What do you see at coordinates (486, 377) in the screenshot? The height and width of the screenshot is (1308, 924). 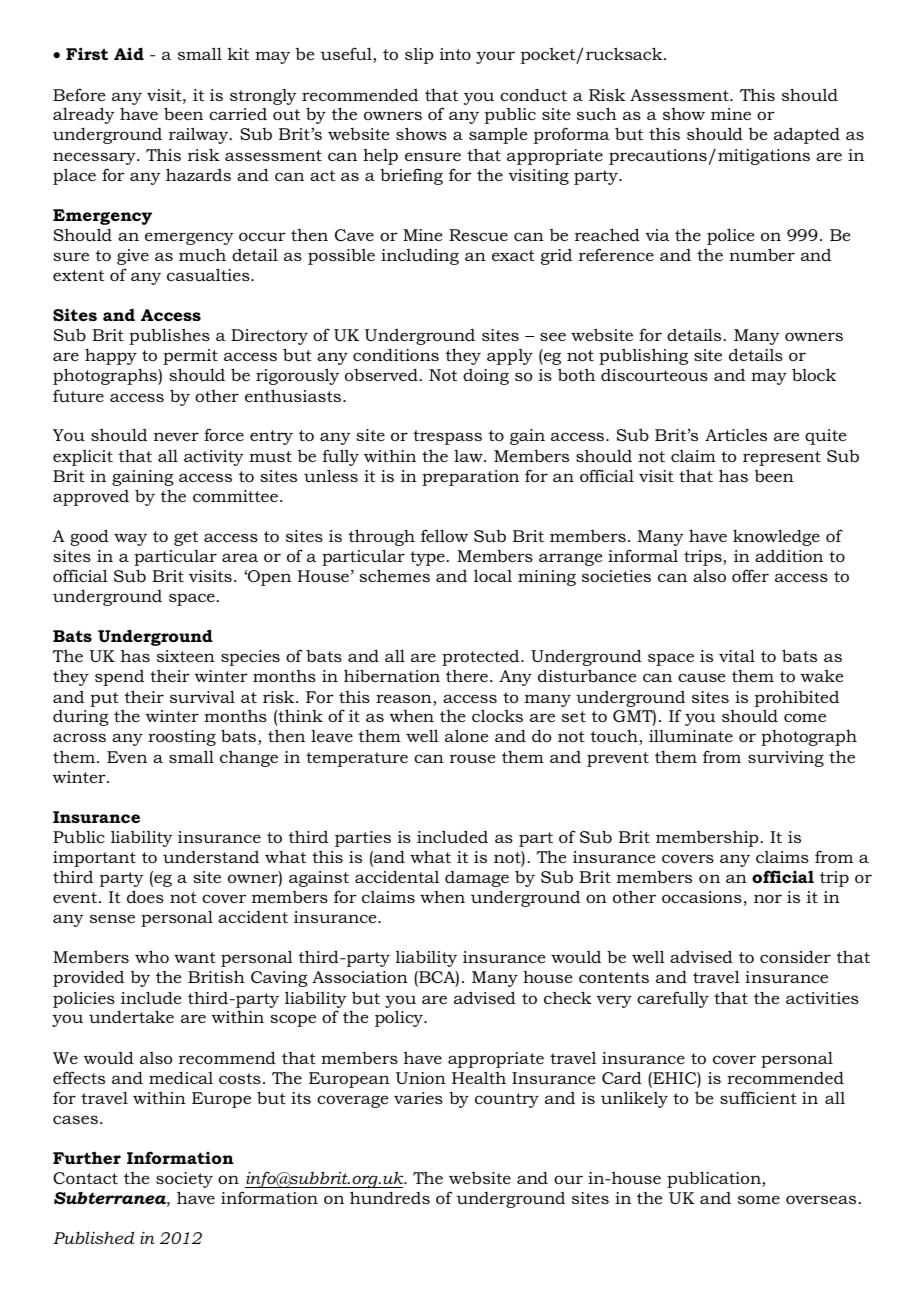 I see `doing` at bounding box center [486, 377].
